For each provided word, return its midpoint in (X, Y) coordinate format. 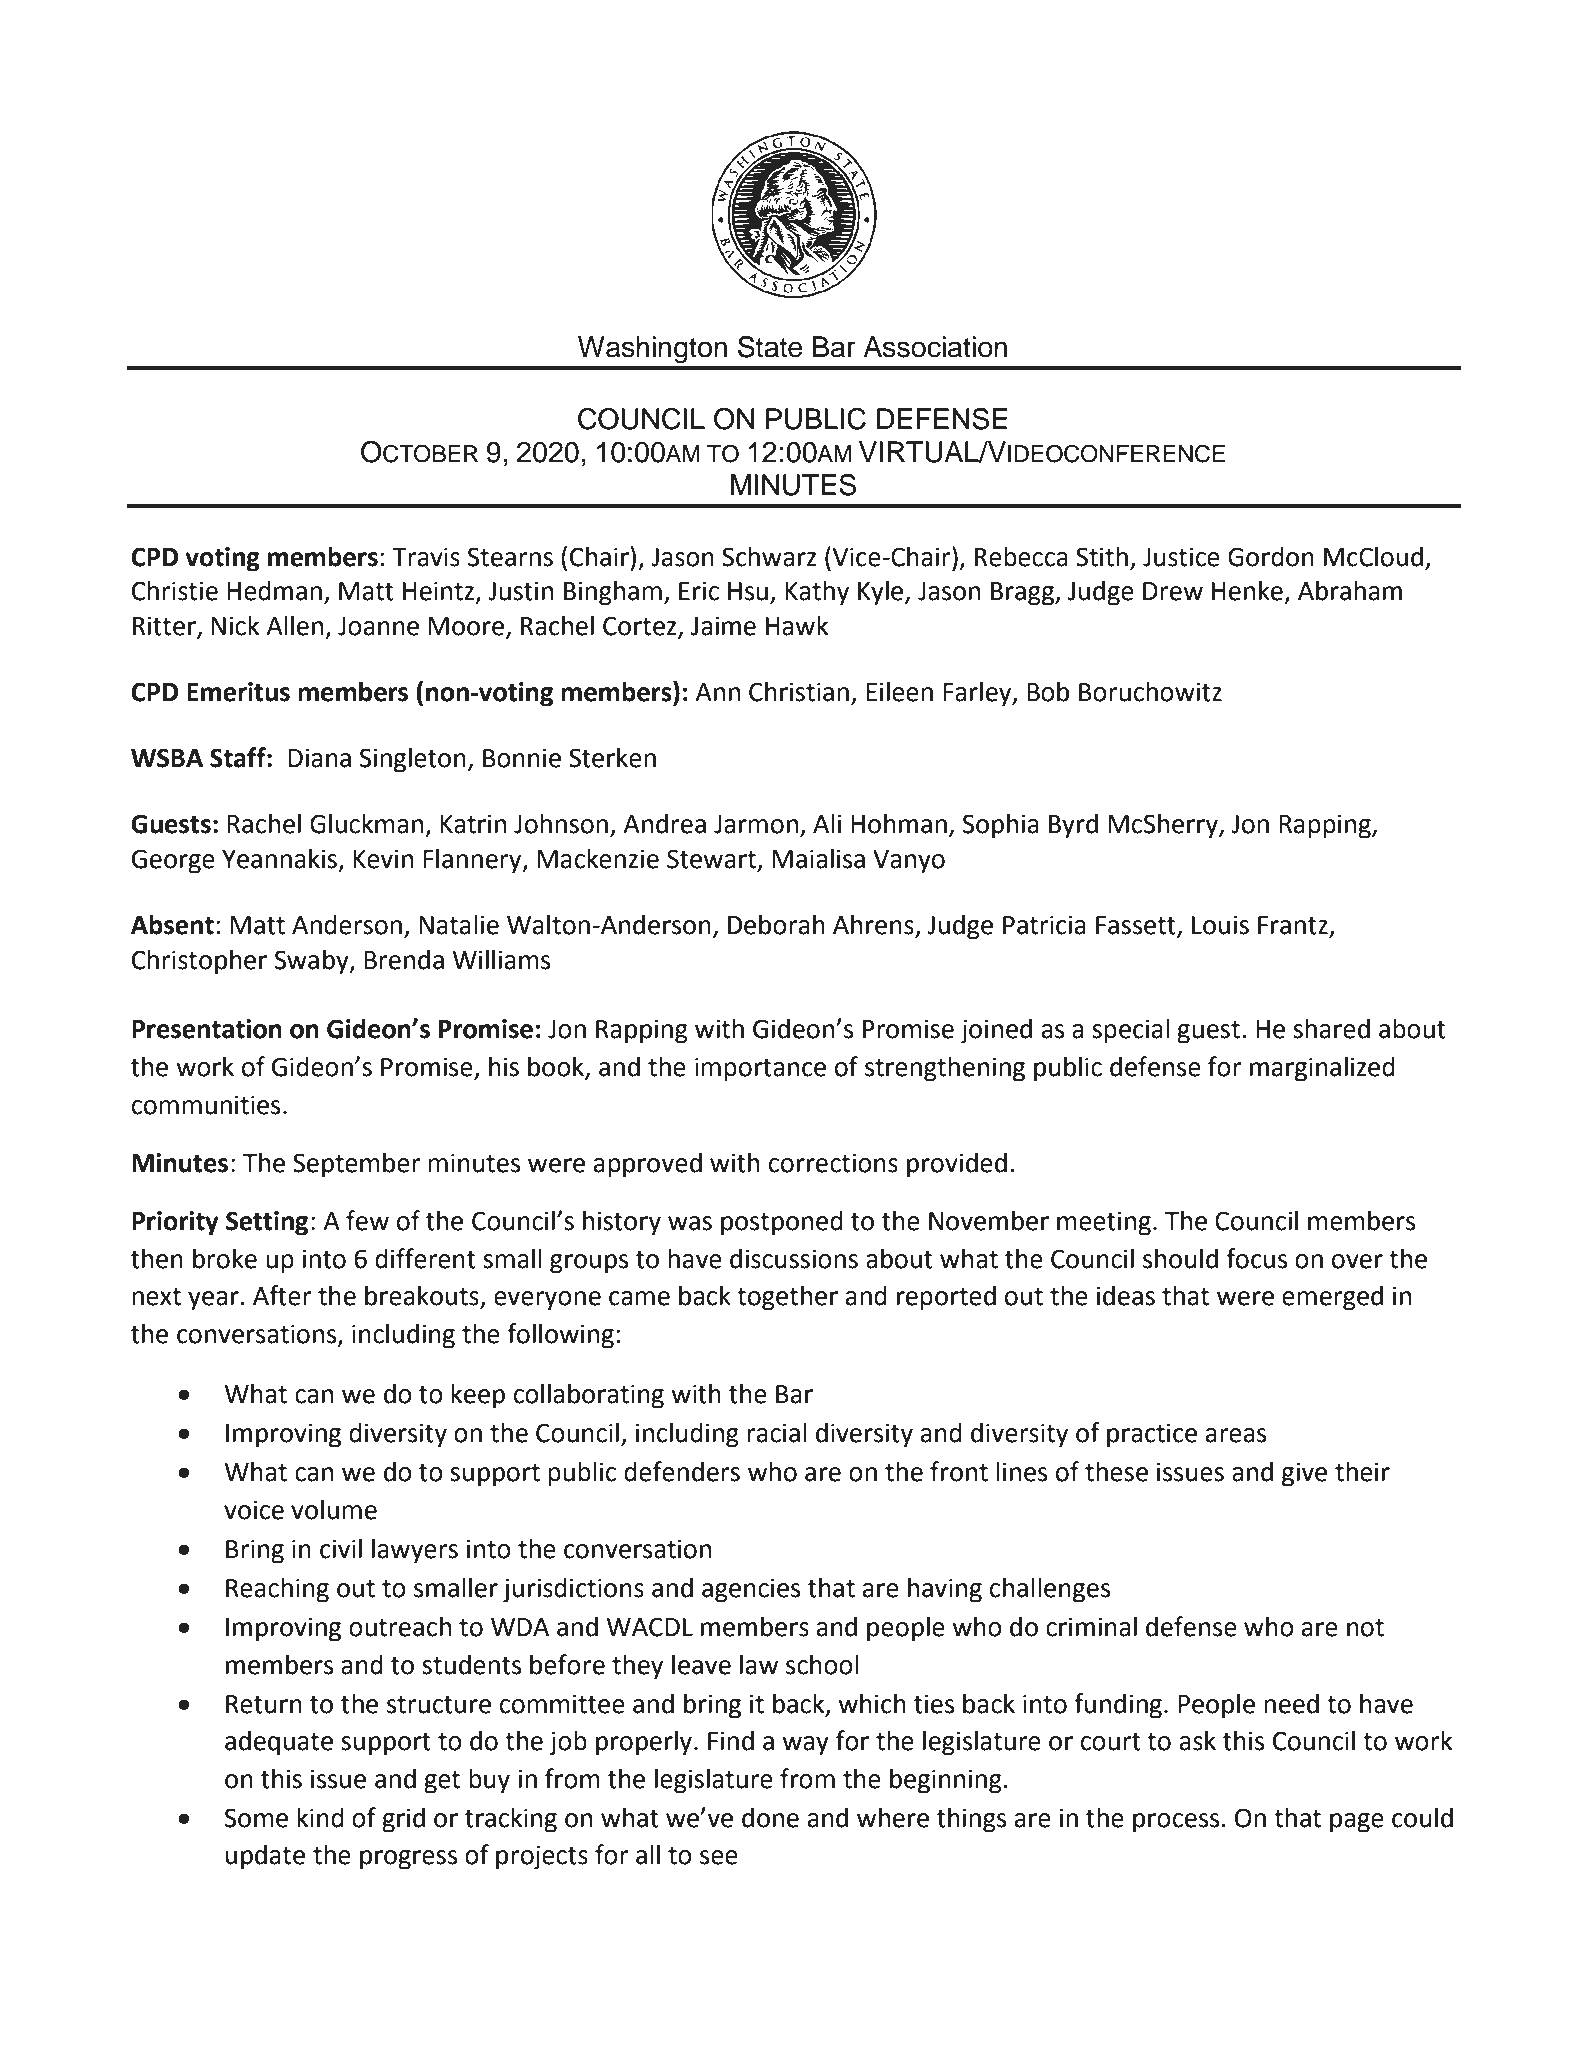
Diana (319, 758)
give (1304, 1474)
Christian (799, 691)
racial (777, 1432)
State (770, 347)
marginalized (1322, 1069)
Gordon (1271, 556)
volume (334, 1509)
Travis (426, 557)
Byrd (1073, 826)
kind (320, 1817)
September (357, 1165)
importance (760, 1069)
